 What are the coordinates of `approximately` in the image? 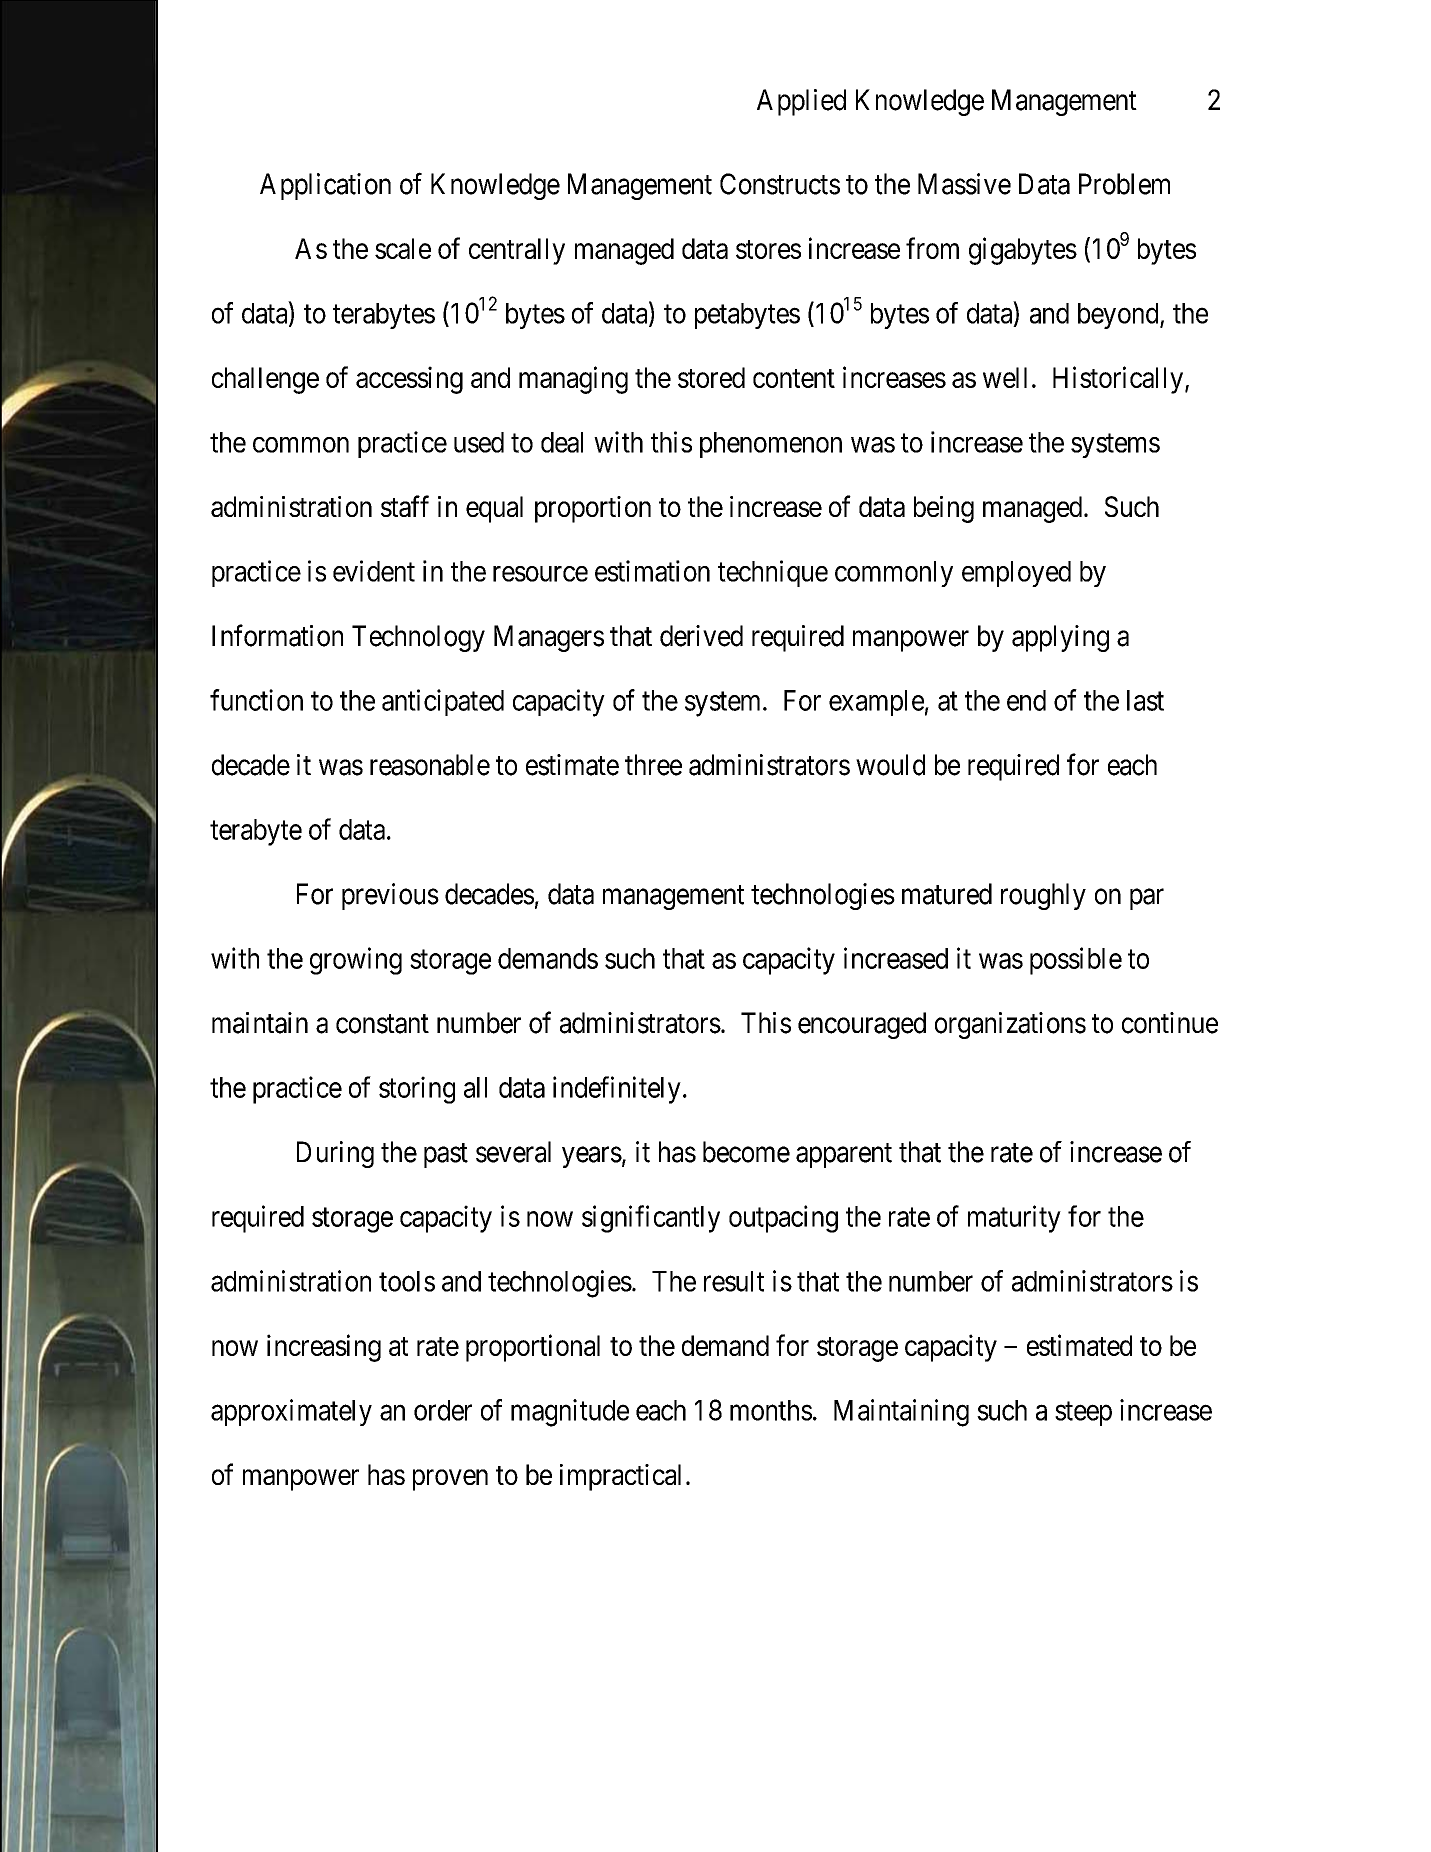 It's located at (291, 1412).
